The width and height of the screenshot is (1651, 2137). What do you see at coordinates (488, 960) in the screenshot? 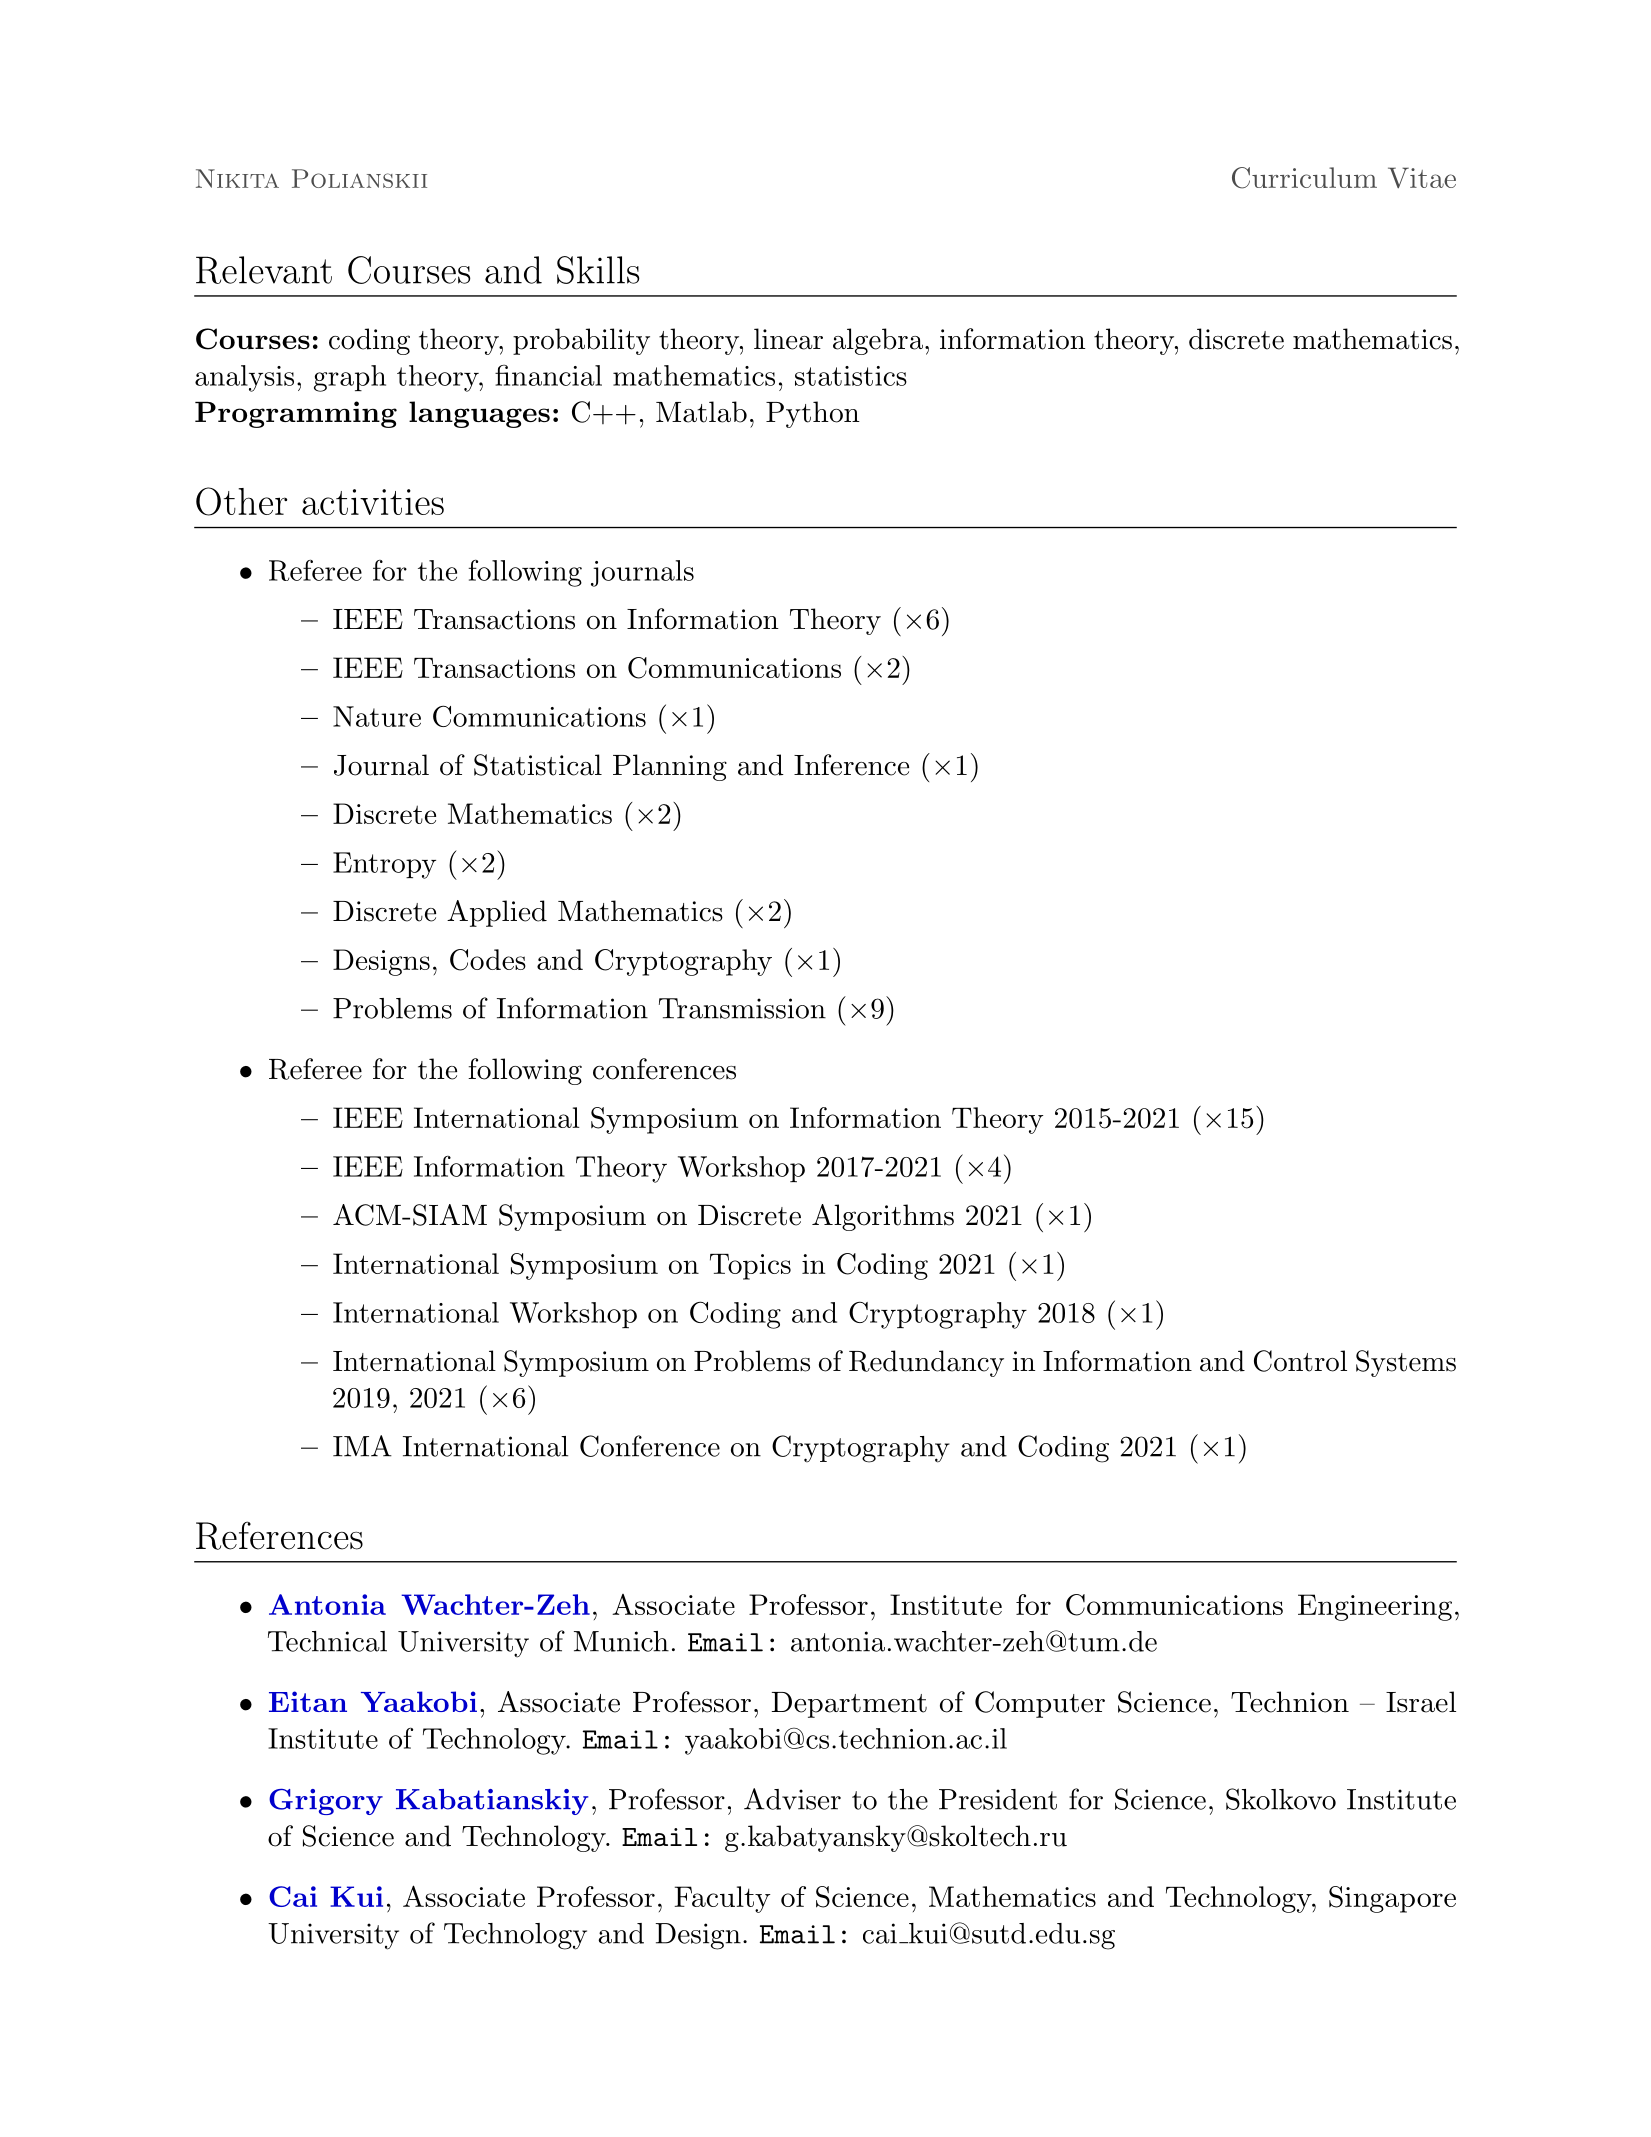
I see `Codes` at bounding box center [488, 960].
